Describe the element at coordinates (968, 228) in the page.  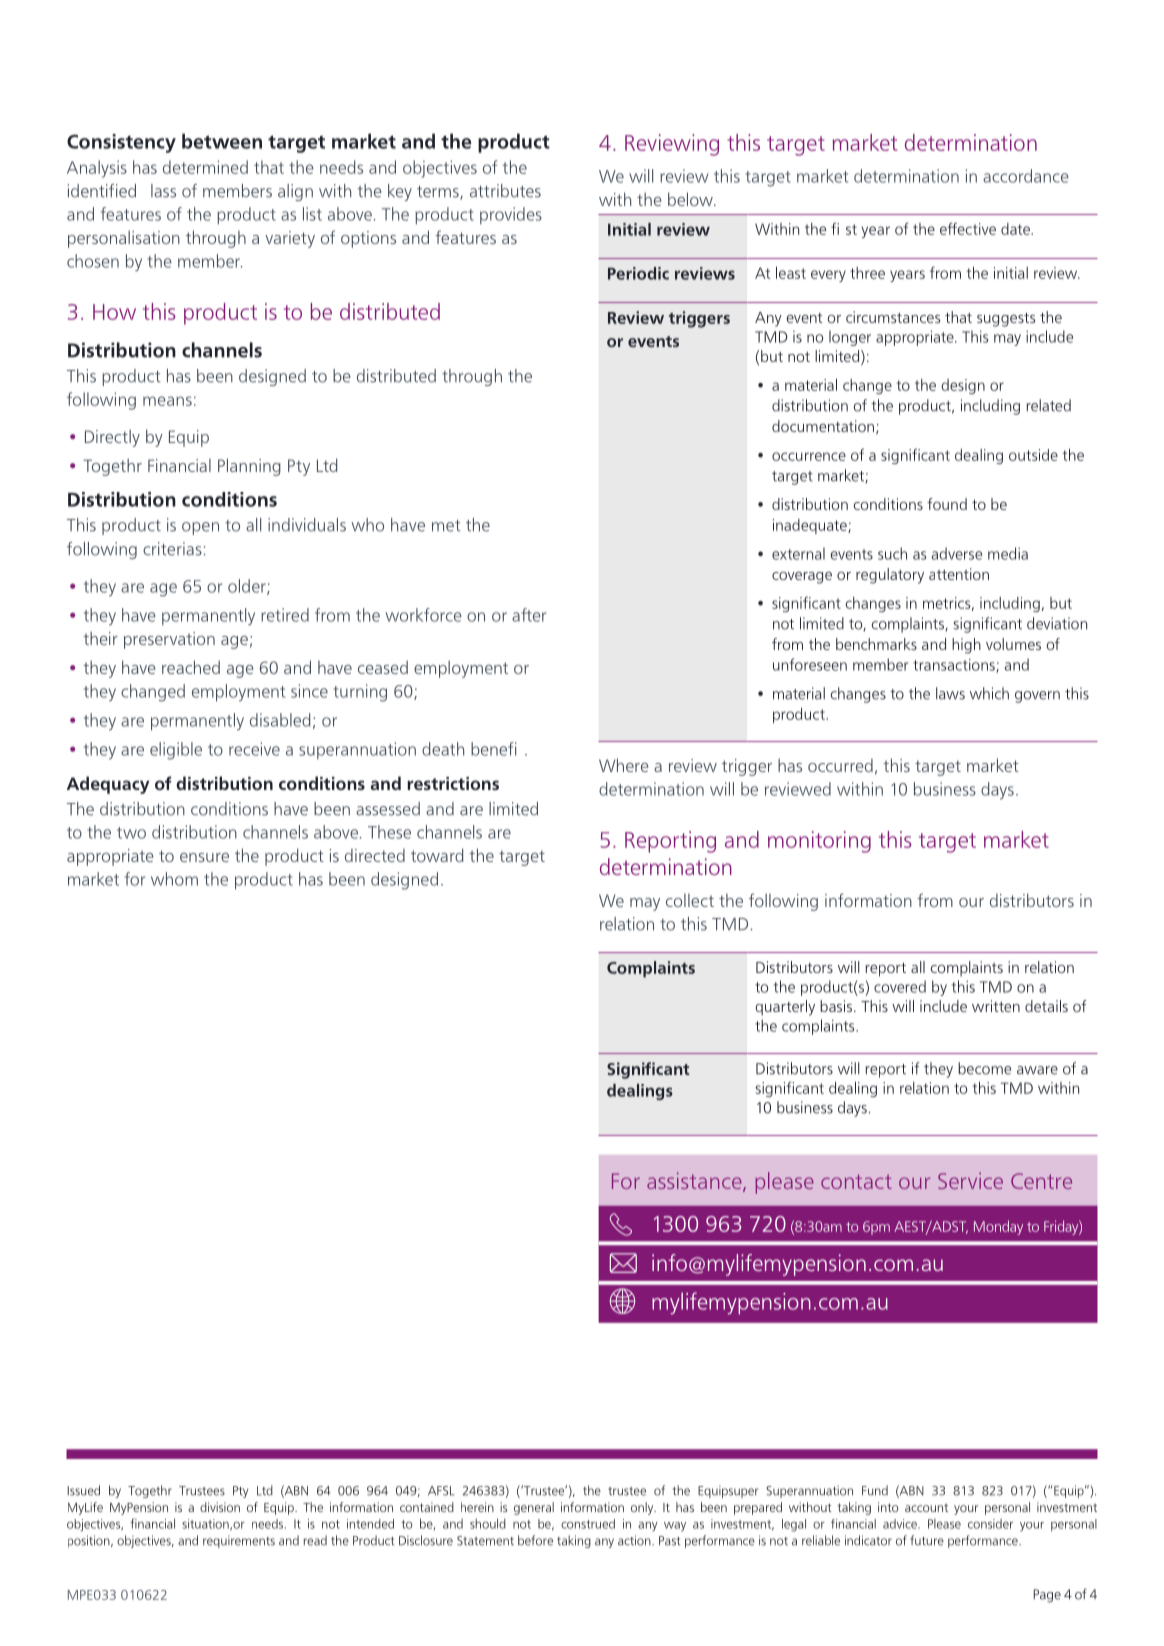
I see `effective` at that location.
